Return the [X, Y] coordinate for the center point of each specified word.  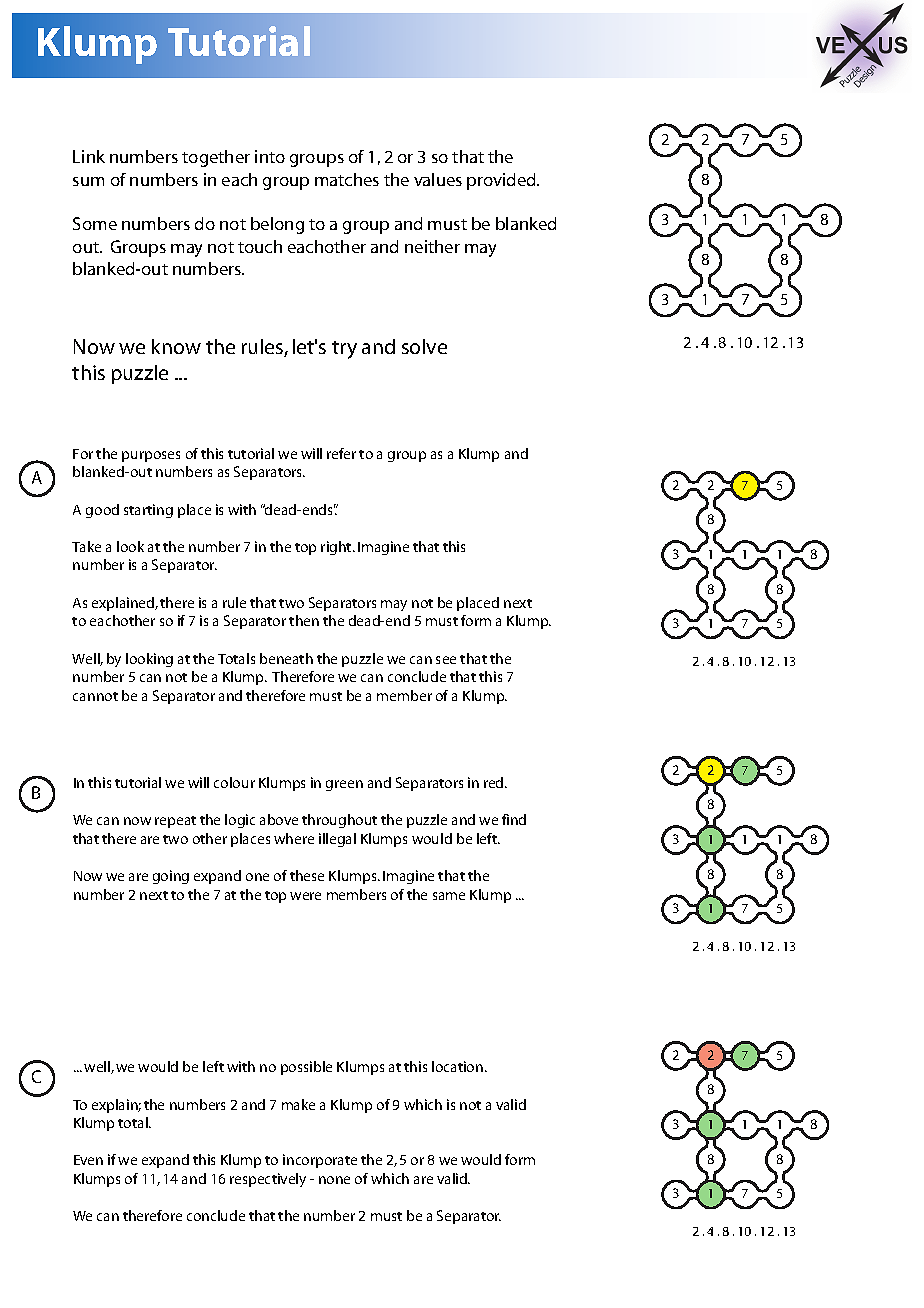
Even [88, 1160]
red [495, 782]
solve [424, 346]
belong [277, 225]
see [446, 660]
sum [88, 181]
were [305, 896]
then [304, 620]
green [344, 785]
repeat [175, 822]
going [171, 877]
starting [148, 511]
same [449, 896]
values [438, 179]
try [344, 350]
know [176, 346]
